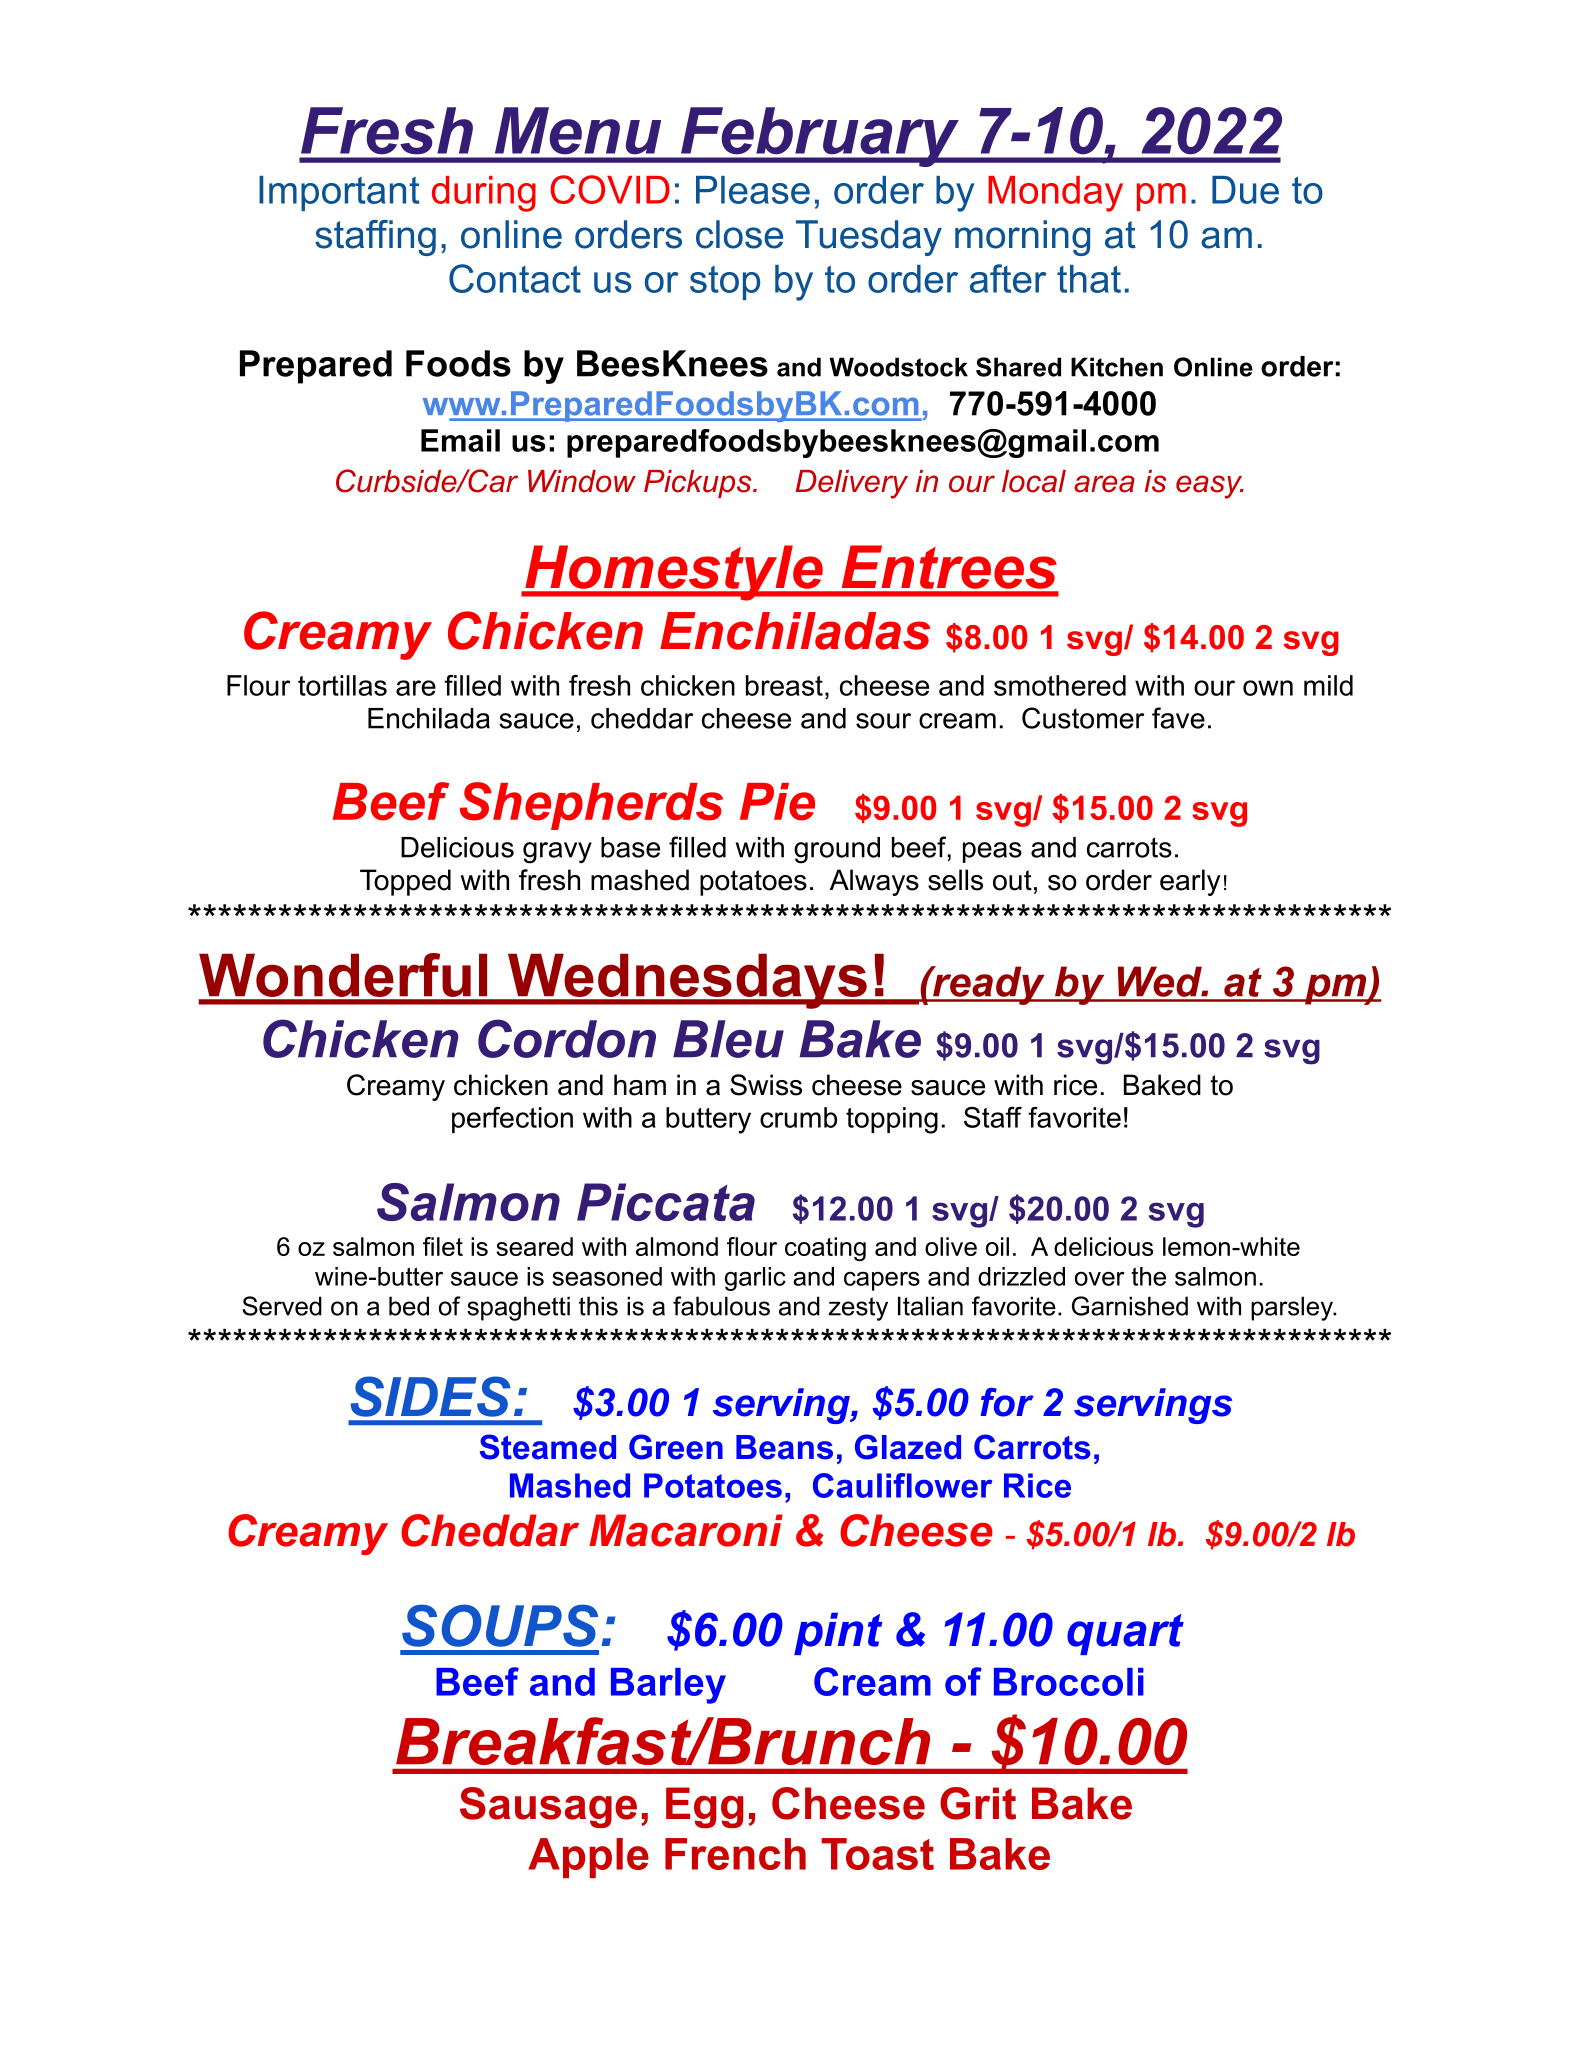 Image resolution: width=1580 pixels, height=2045 pixels. What do you see at coordinates (784, 685) in the image?
I see `breast` at bounding box center [784, 685].
